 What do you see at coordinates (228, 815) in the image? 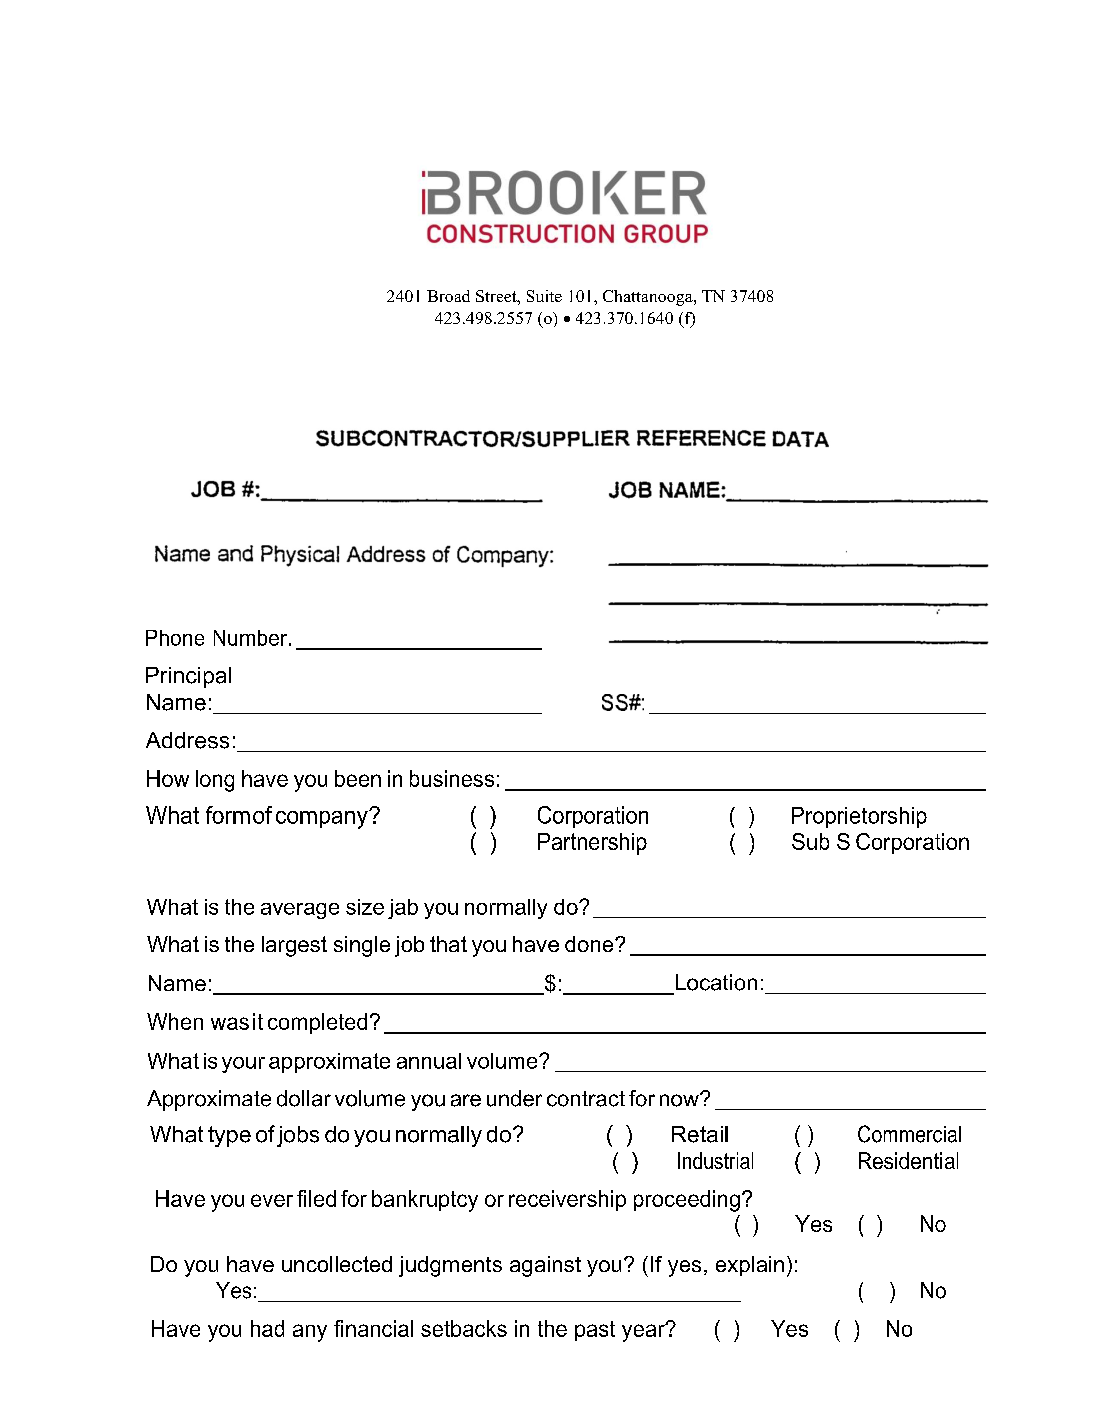
I see `form` at bounding box center [228, 815].
